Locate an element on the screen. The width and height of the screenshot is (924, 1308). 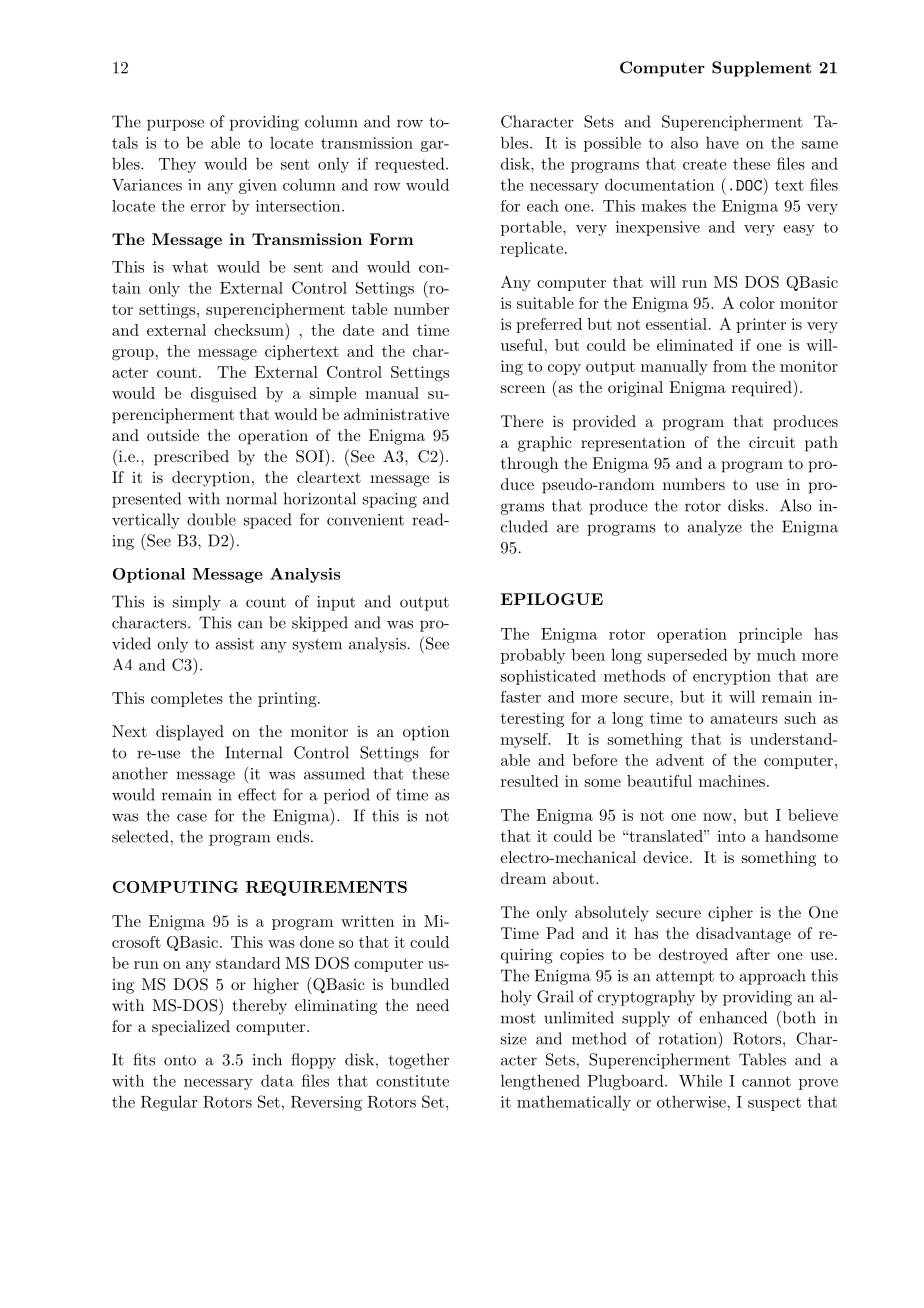
Supplement is located at coordinates (761, 69).
